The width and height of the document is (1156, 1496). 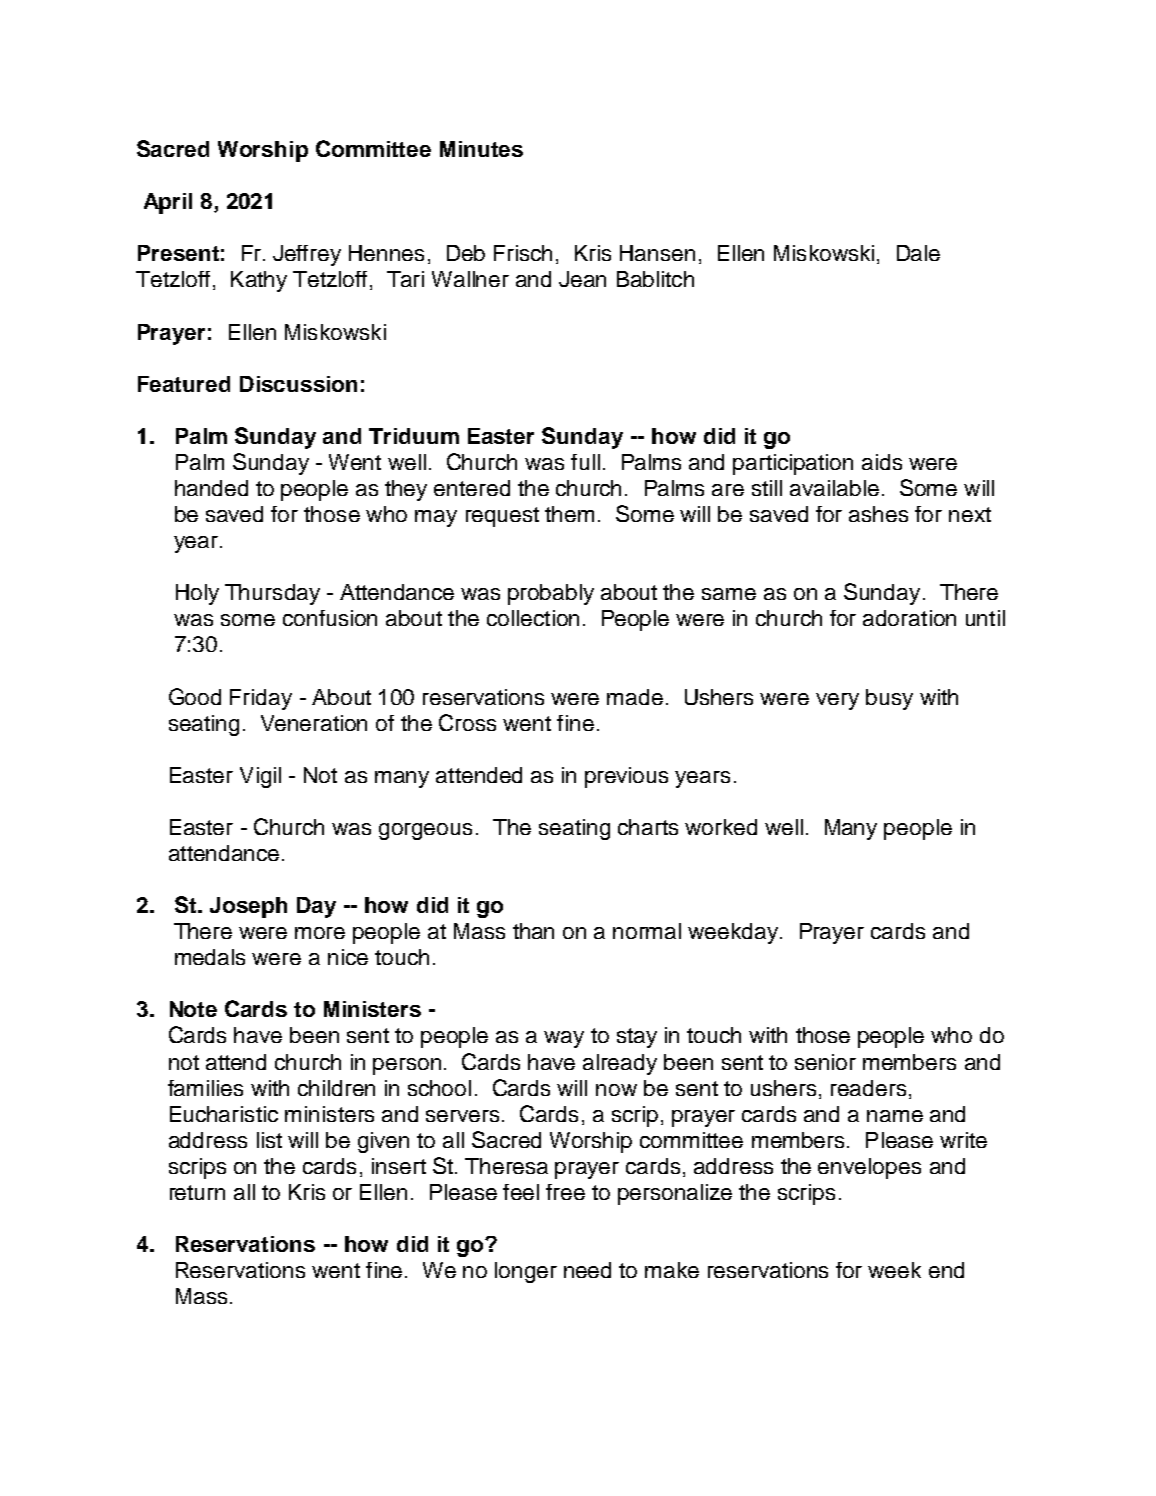 What do you see at coordinates (587, 1270) in the document?
I see `need` at bounding box center [587, 1270].
